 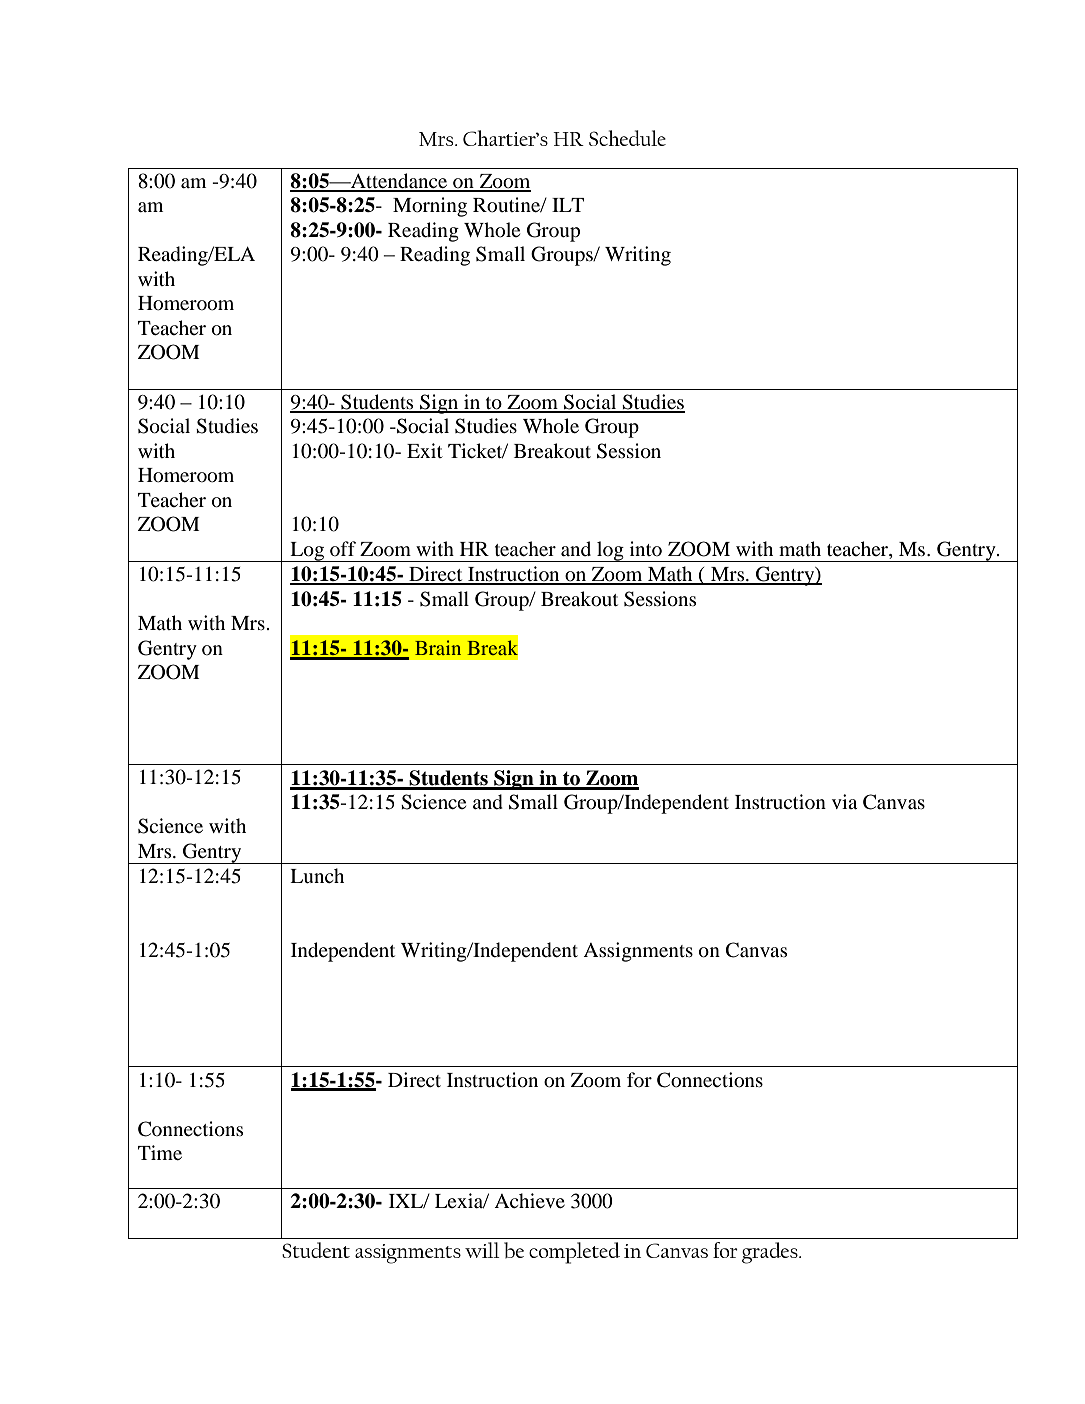 What do you see at coordinates (627, 138) in the image?
I see `Schedule` at bounding box center [627, 138].
